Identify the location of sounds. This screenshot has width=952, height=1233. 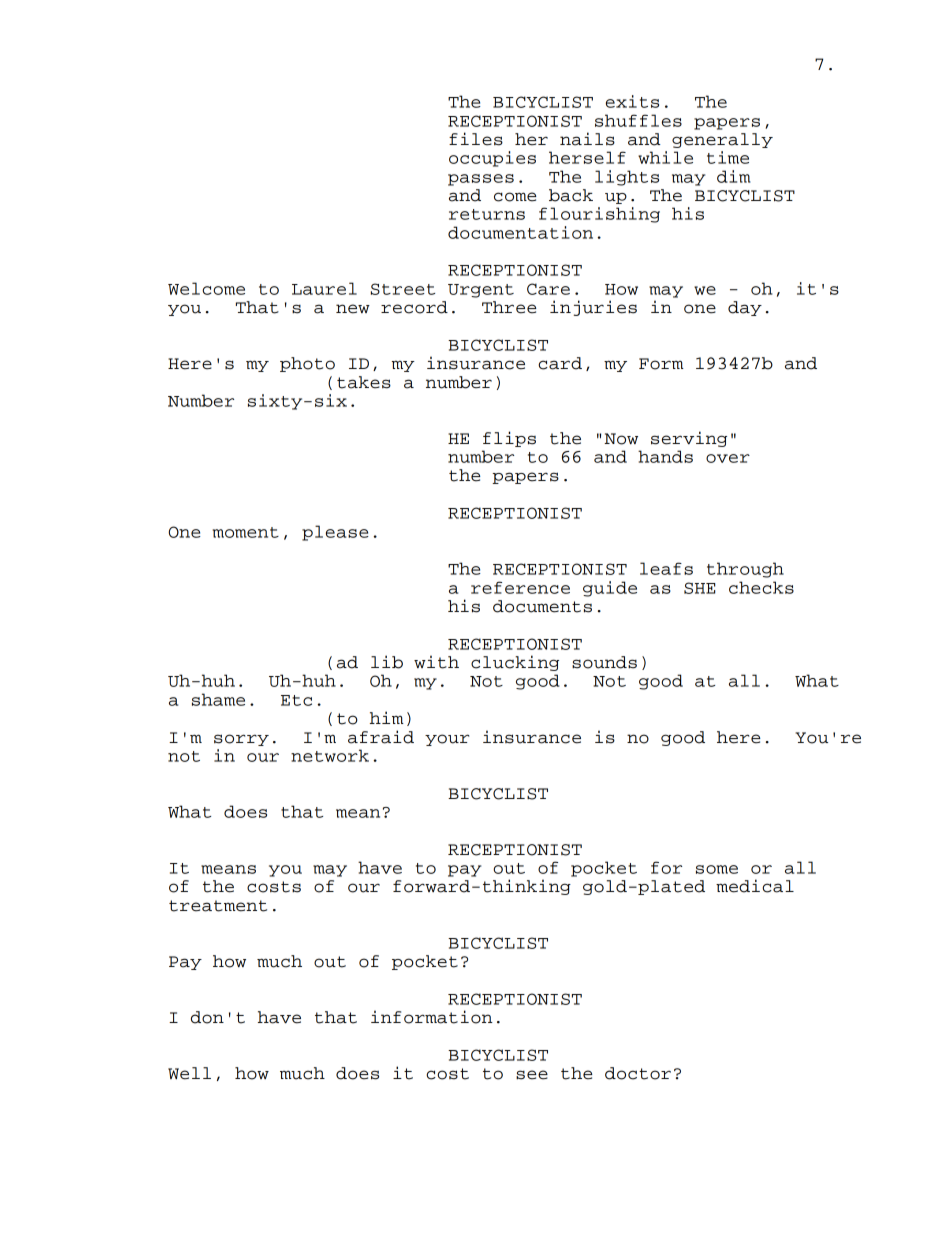
(604, 662).
